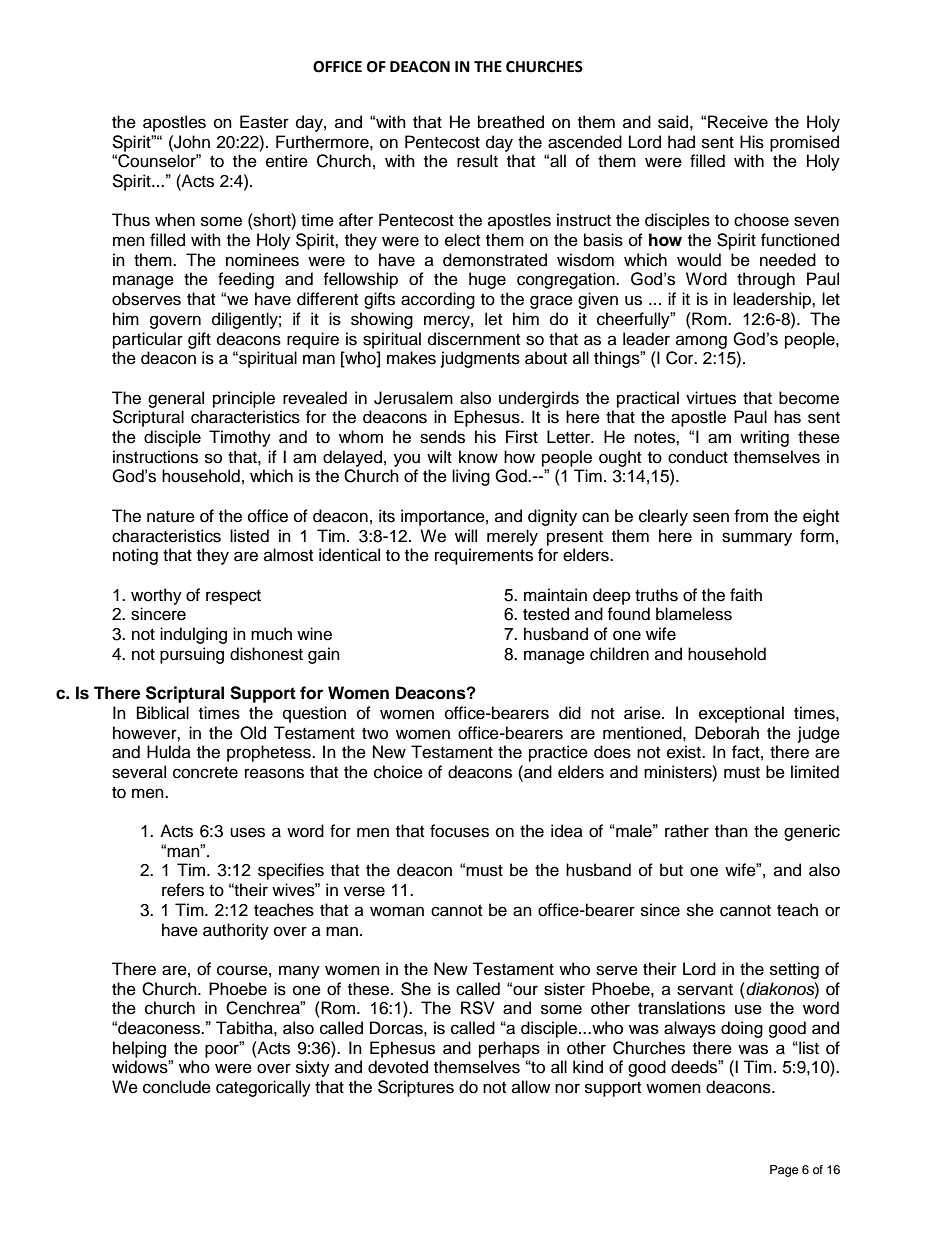 Image resolution: width=952 pixels, height=1233 pixels. What do you see at coordinates (264, 122) in the screenshot?
I see `Easter` at bounding box center [264, 122].
